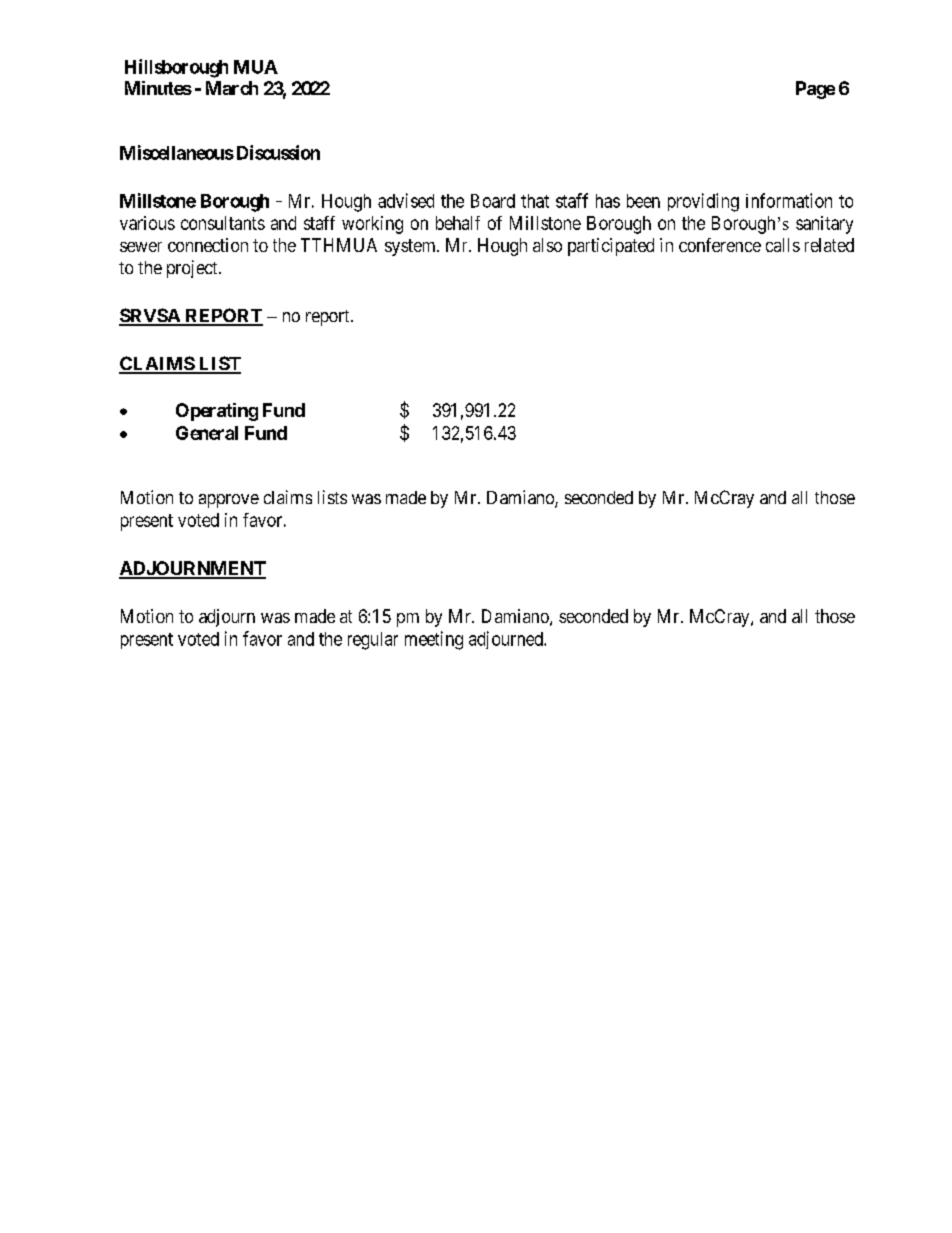 The height and width of the screenshot is (1233, 952). Describe the element at coordinates (789, 200) in the screenshot. I see `information` at that location.
